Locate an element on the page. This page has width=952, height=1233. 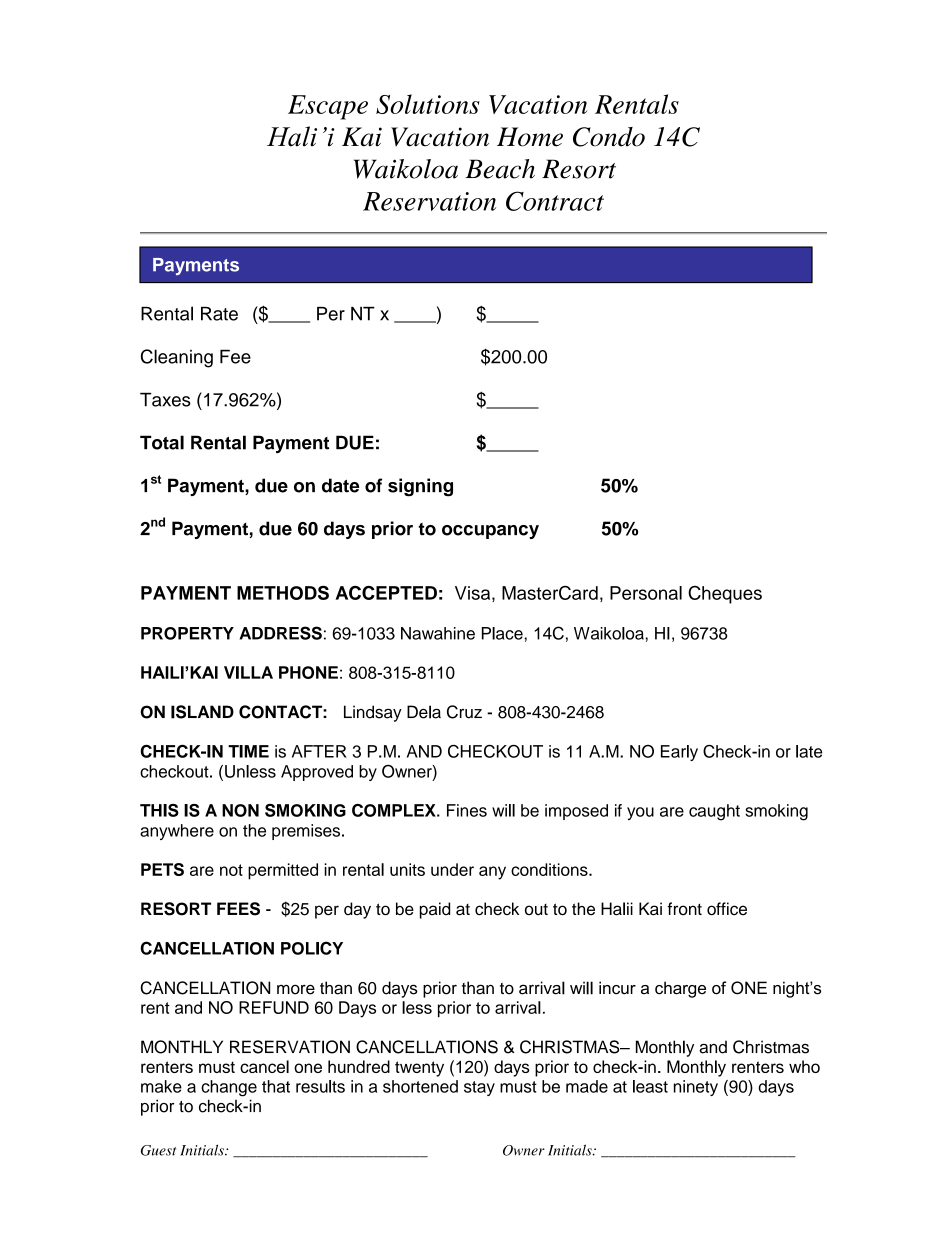
change is located at coordinates (229, 1088).
